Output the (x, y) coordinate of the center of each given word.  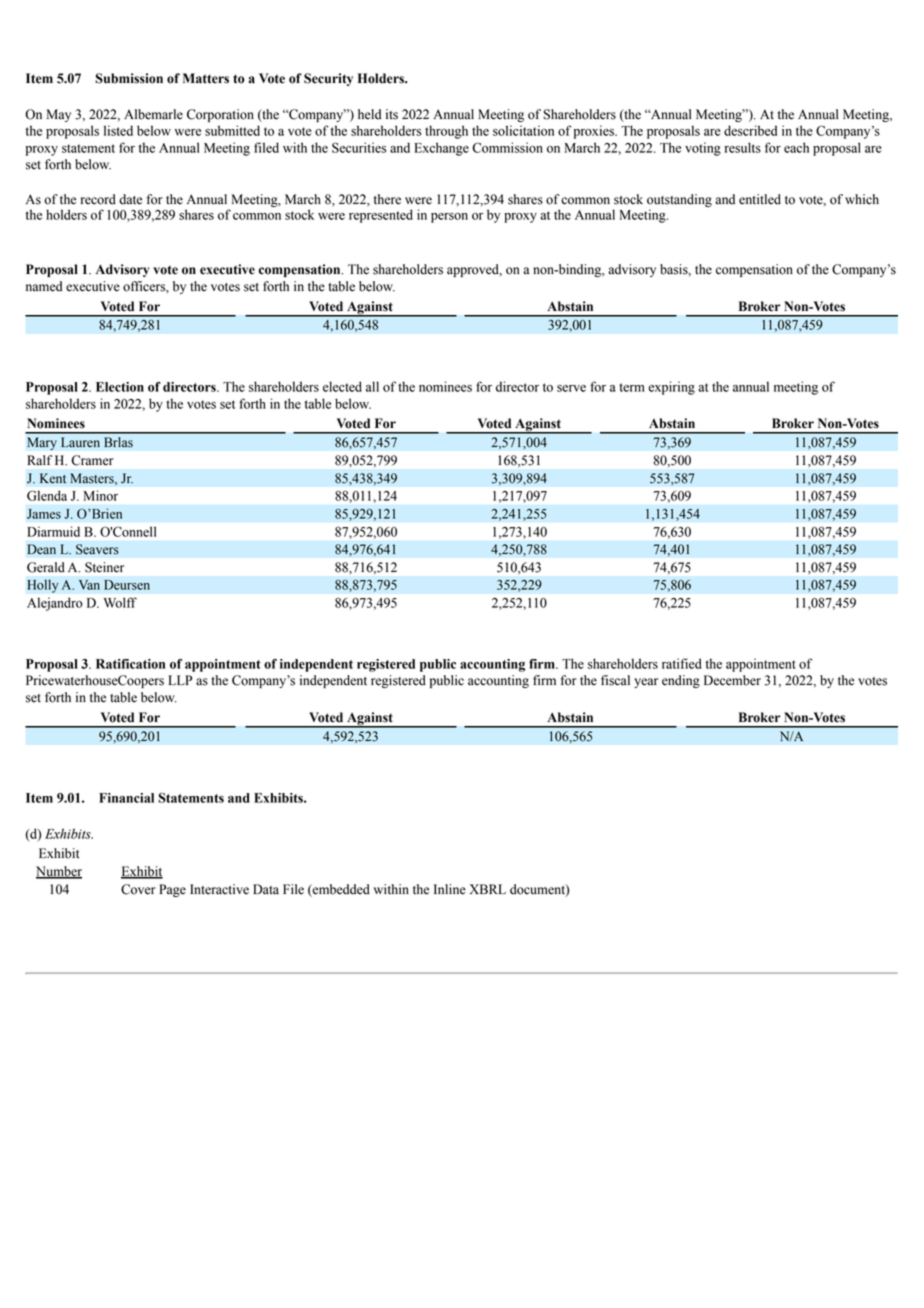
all (372, 386)
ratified (682, 663)
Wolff (120, 602)
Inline (450, 889)
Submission (129, 78)
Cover (138, 889)
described (750, 130)
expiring (671, 388)
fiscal (615, 680)
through (446, 132)
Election (120, 387)
